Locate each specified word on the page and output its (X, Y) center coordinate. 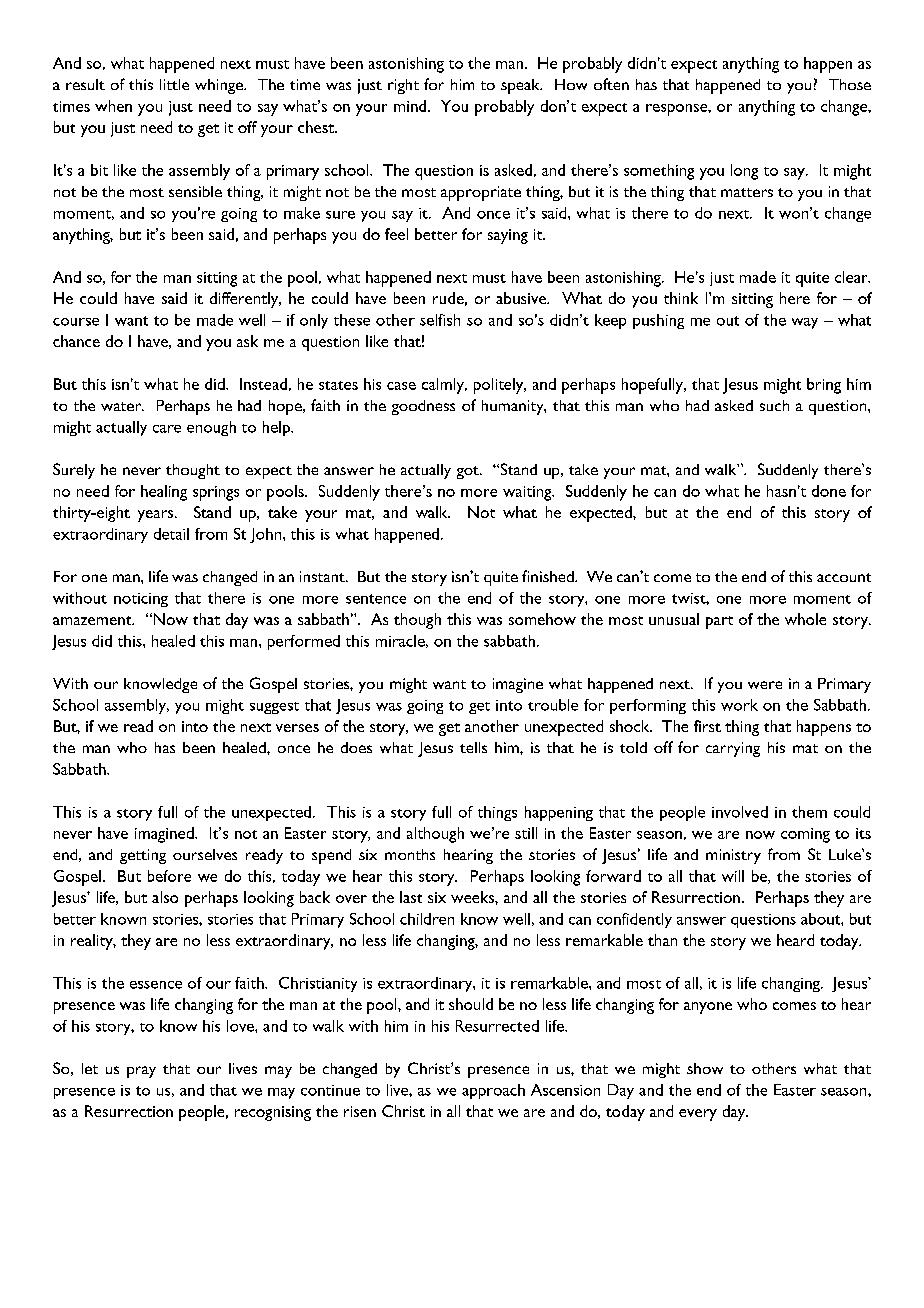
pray (141, 1072)
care (167, 429)
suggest (274, 708)
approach (493, 1091)
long (744, 172)
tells (473, 747)
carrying (733, 749)
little (174, 84)
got (469, 472)
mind (411, 106)
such (774, 405)
